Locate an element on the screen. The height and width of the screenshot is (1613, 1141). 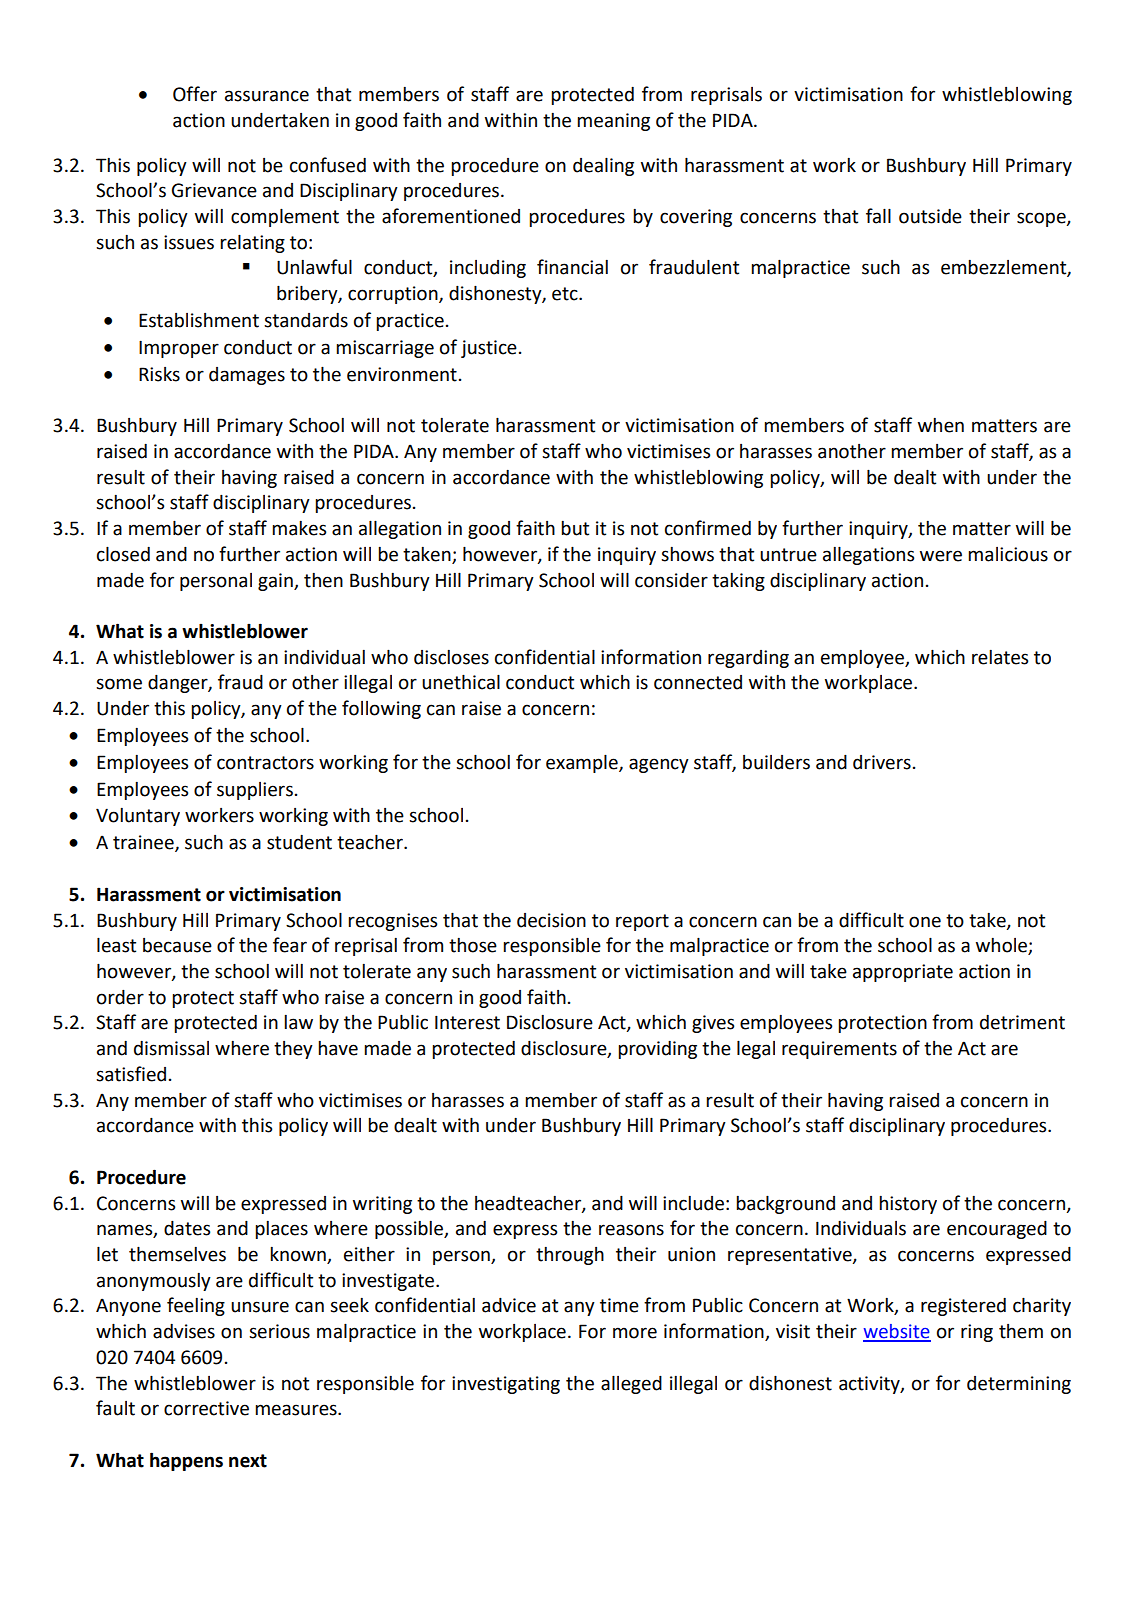
but is located at coordinates (575, 528).
